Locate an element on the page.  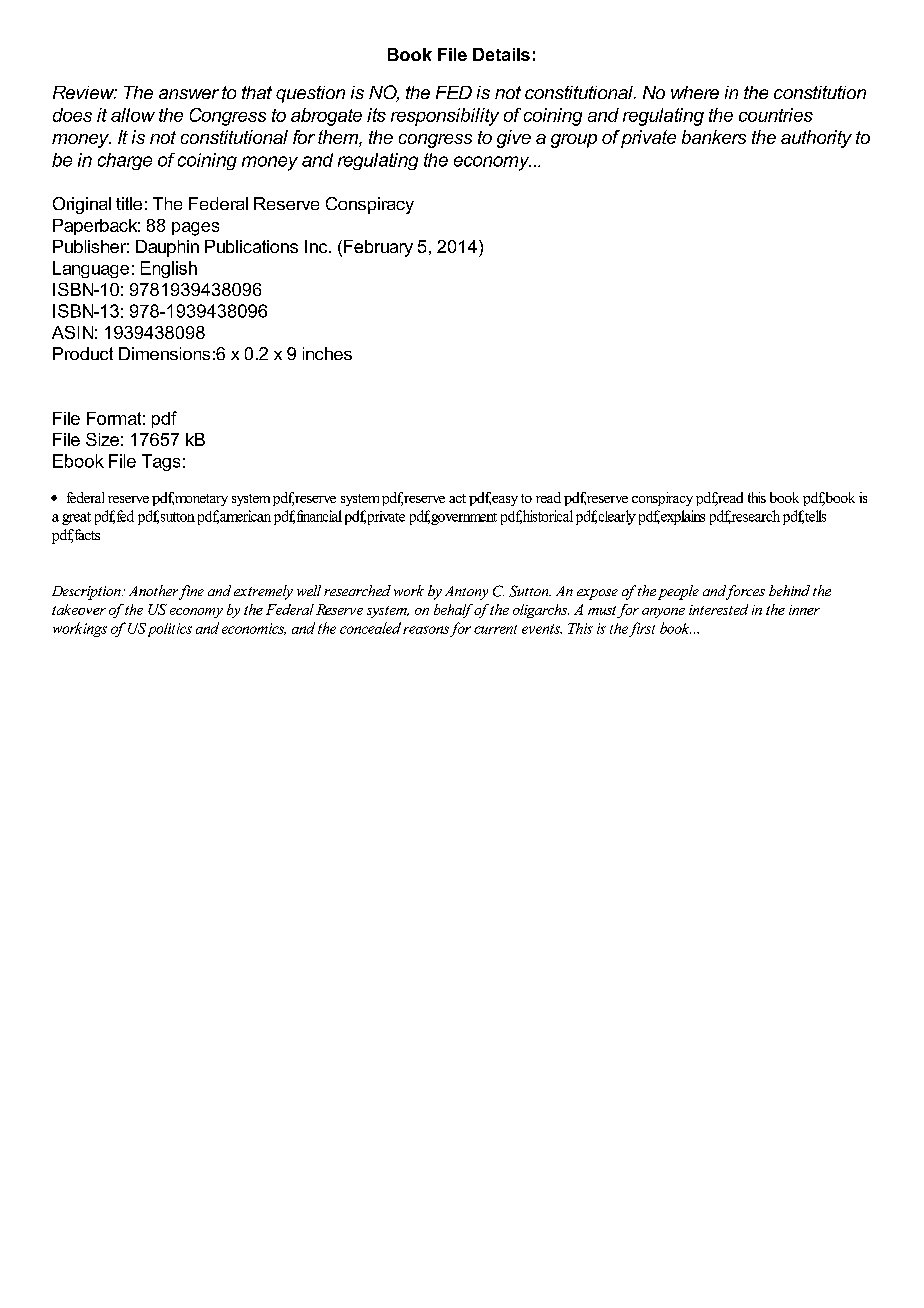
where is located at coordinates (695, 92).
